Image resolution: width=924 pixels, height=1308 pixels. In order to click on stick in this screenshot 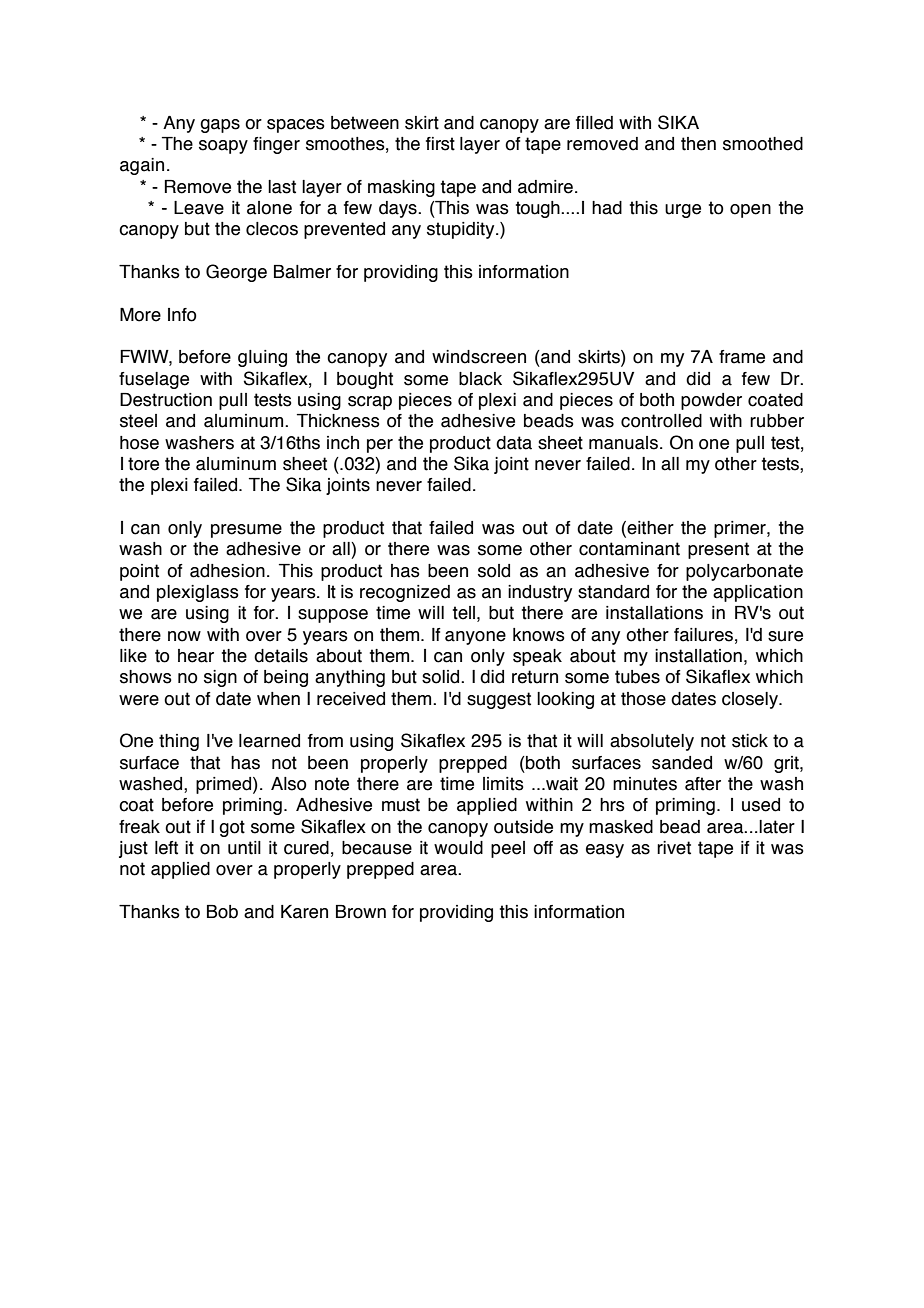, I will do `click(750, 741)`.
